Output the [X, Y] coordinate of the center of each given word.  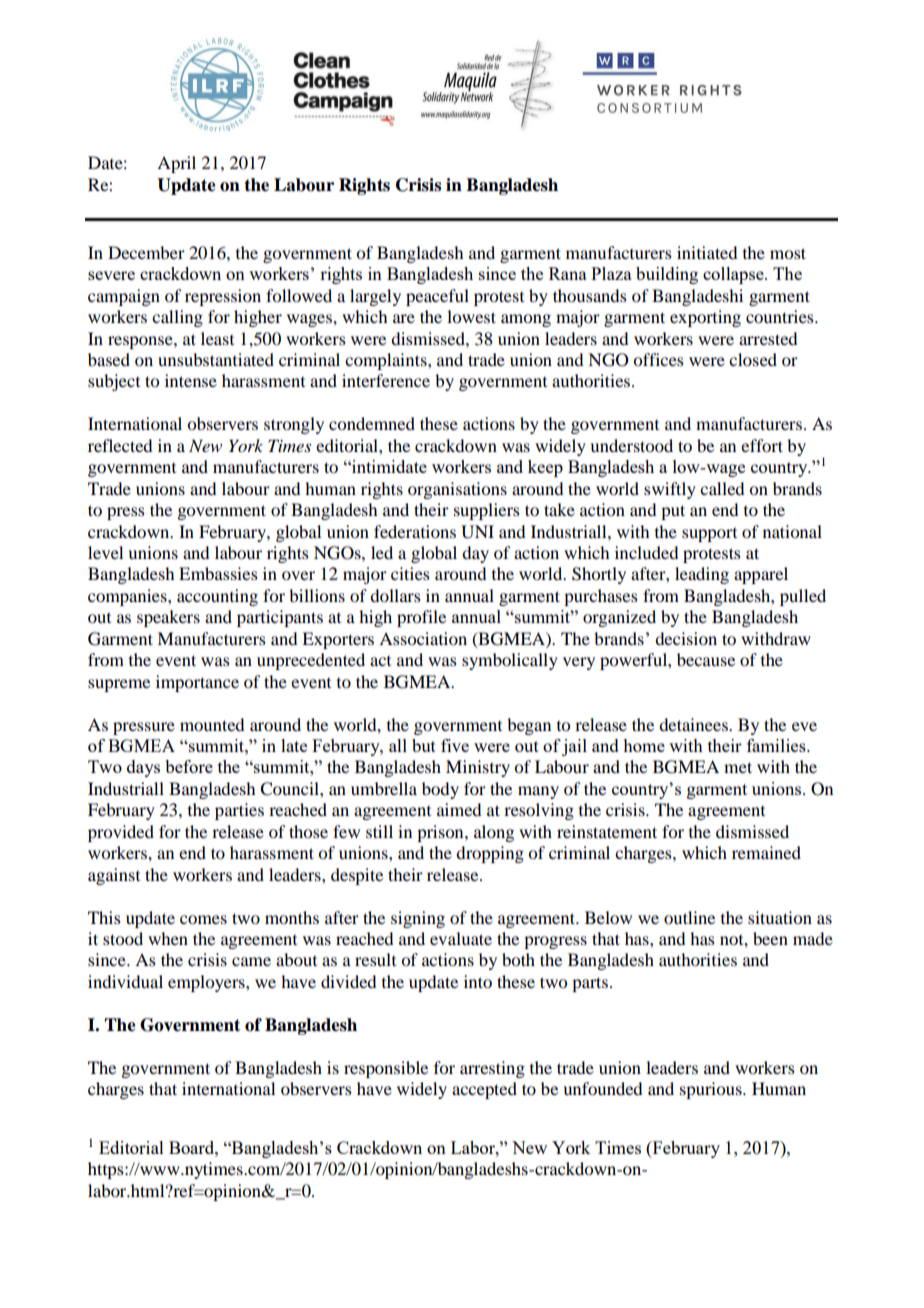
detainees [694, 724]
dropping [490, 854]
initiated [707, 252]
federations [415, 531]
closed [753, 359]
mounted [212, 724]
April [176, 164]
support [709, 535]
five [455, 745]
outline [689, 917]
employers [207, 983]
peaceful [437, 297]
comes [203, 919]
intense [191, 380]
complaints [387, 361]
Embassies [218, 573]
